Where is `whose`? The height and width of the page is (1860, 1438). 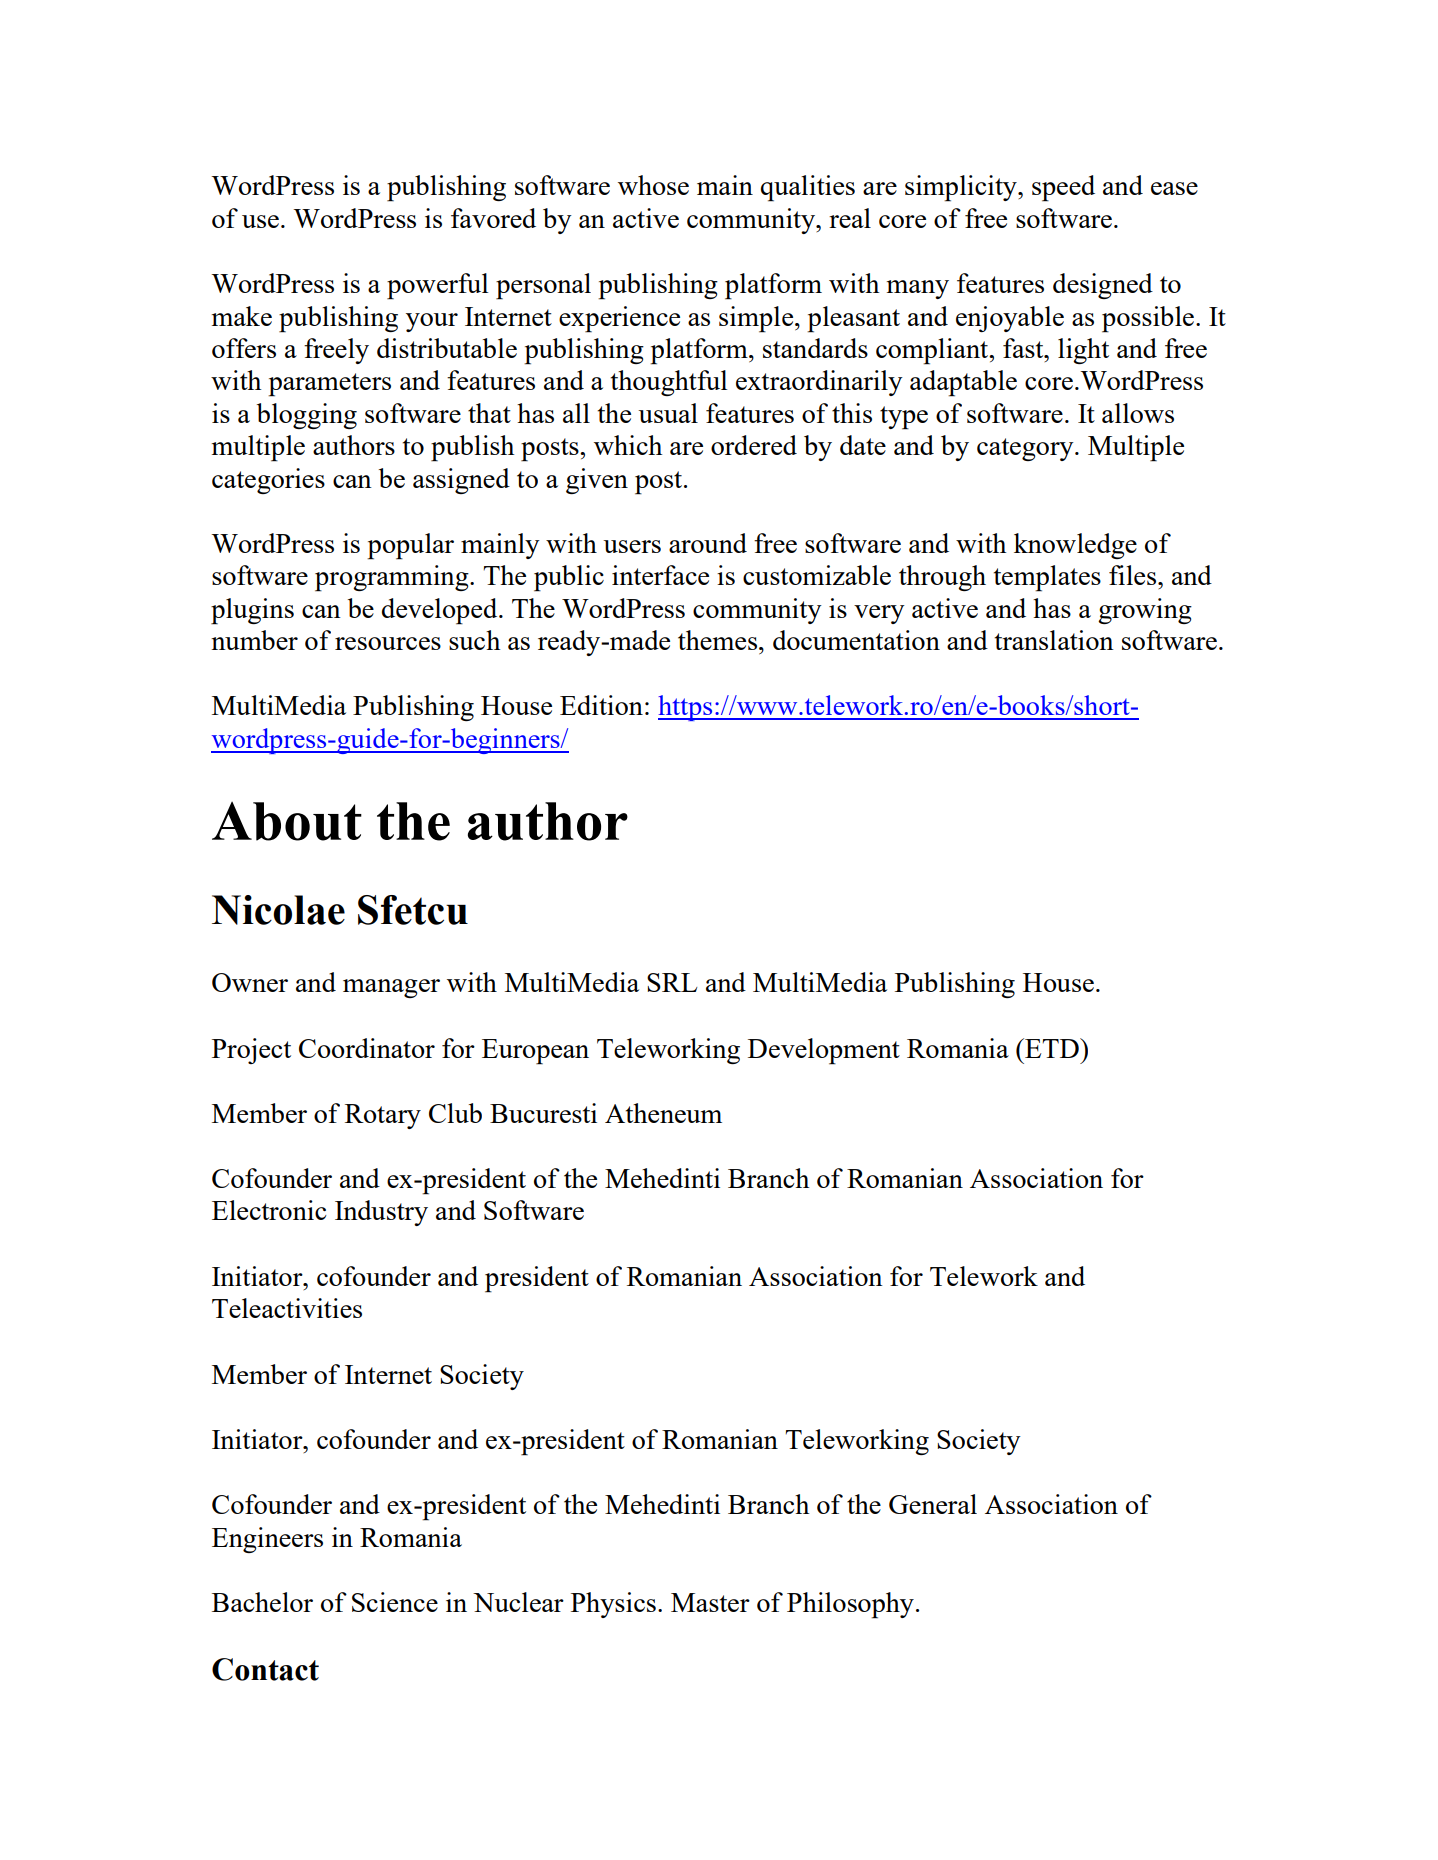 whose is located at coordinates (653, 185).
